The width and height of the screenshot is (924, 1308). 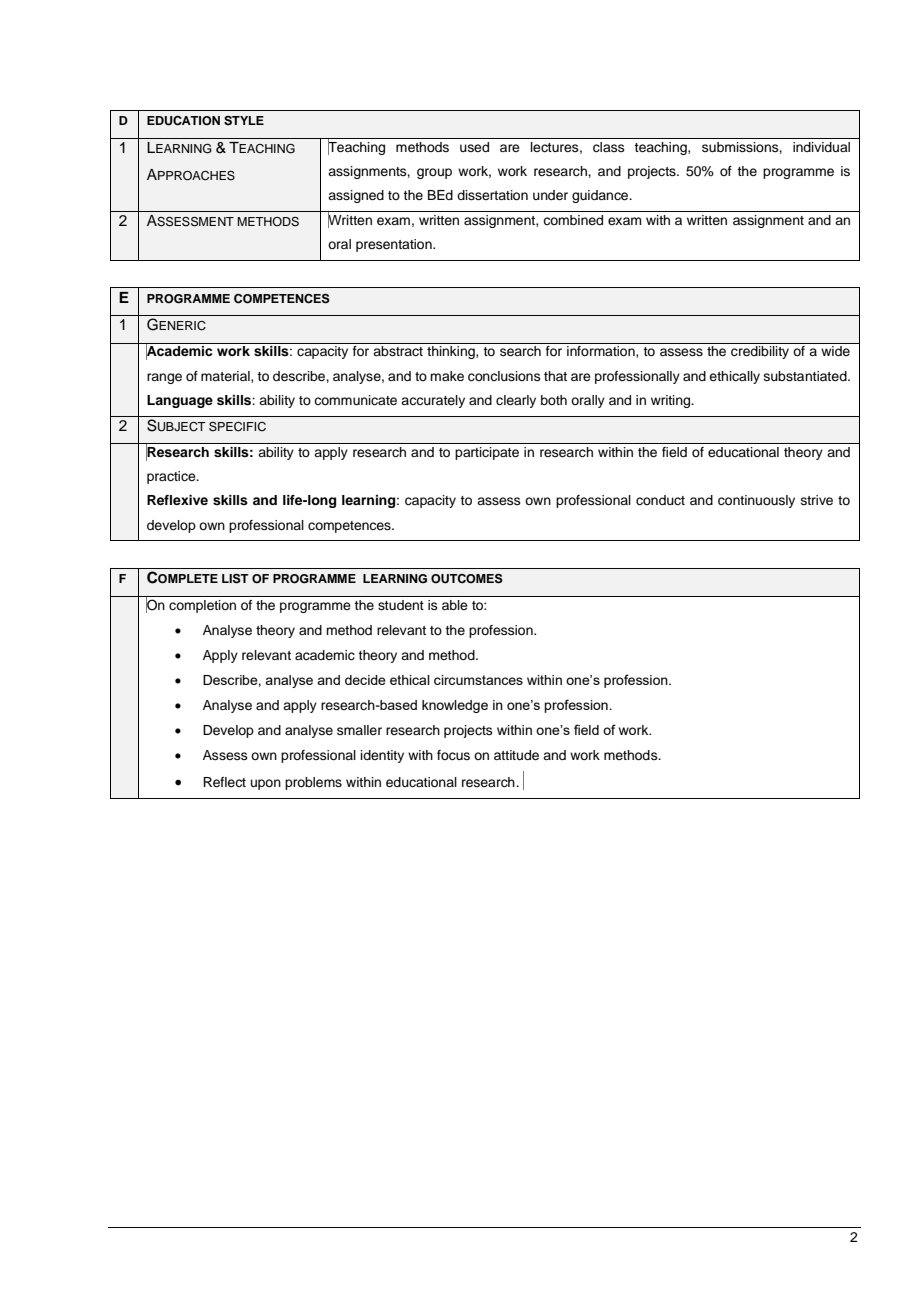 I want to click on individual, so click(x=821, y=147).
